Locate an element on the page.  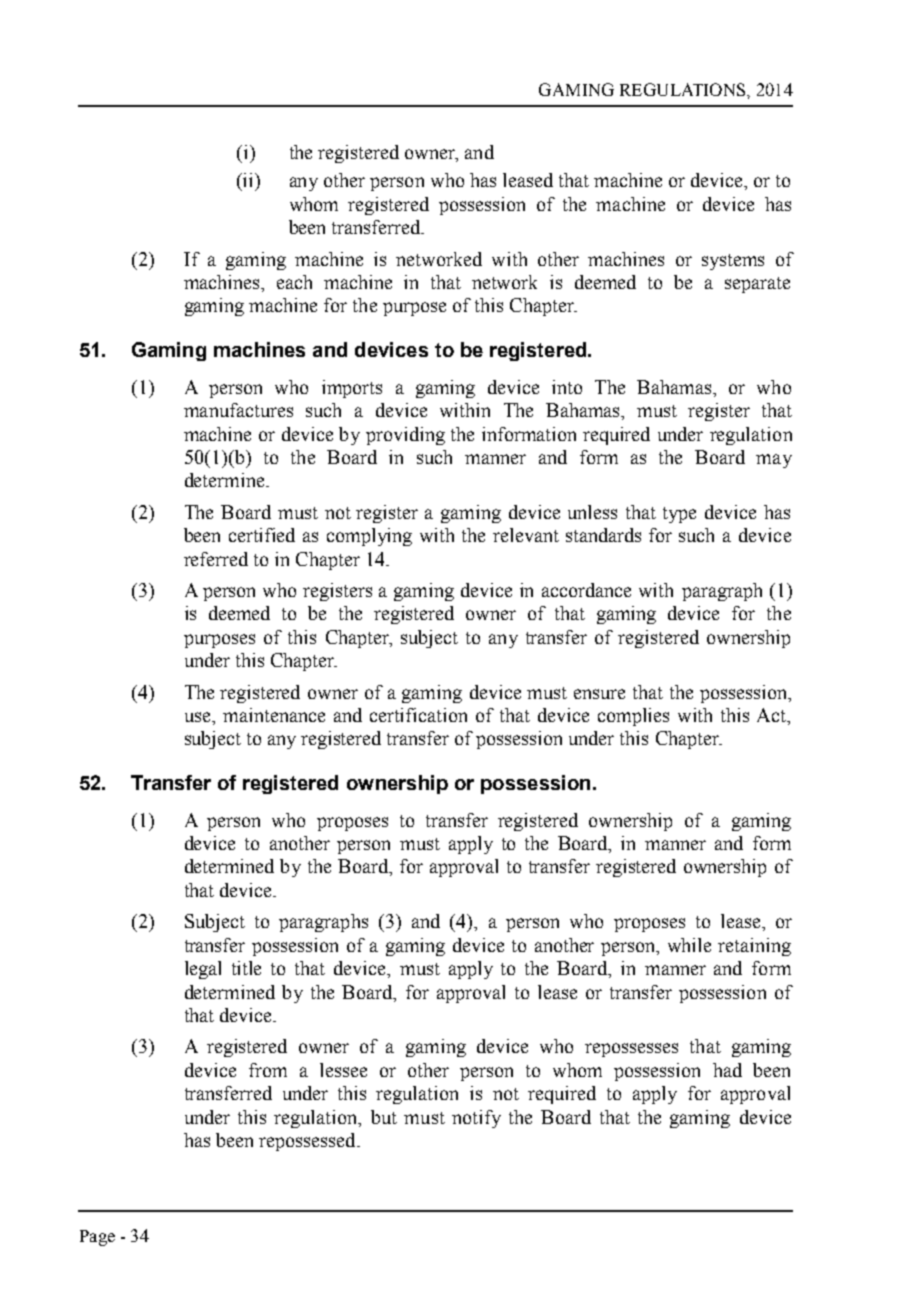
systems is located at coordinates (733, 262).
